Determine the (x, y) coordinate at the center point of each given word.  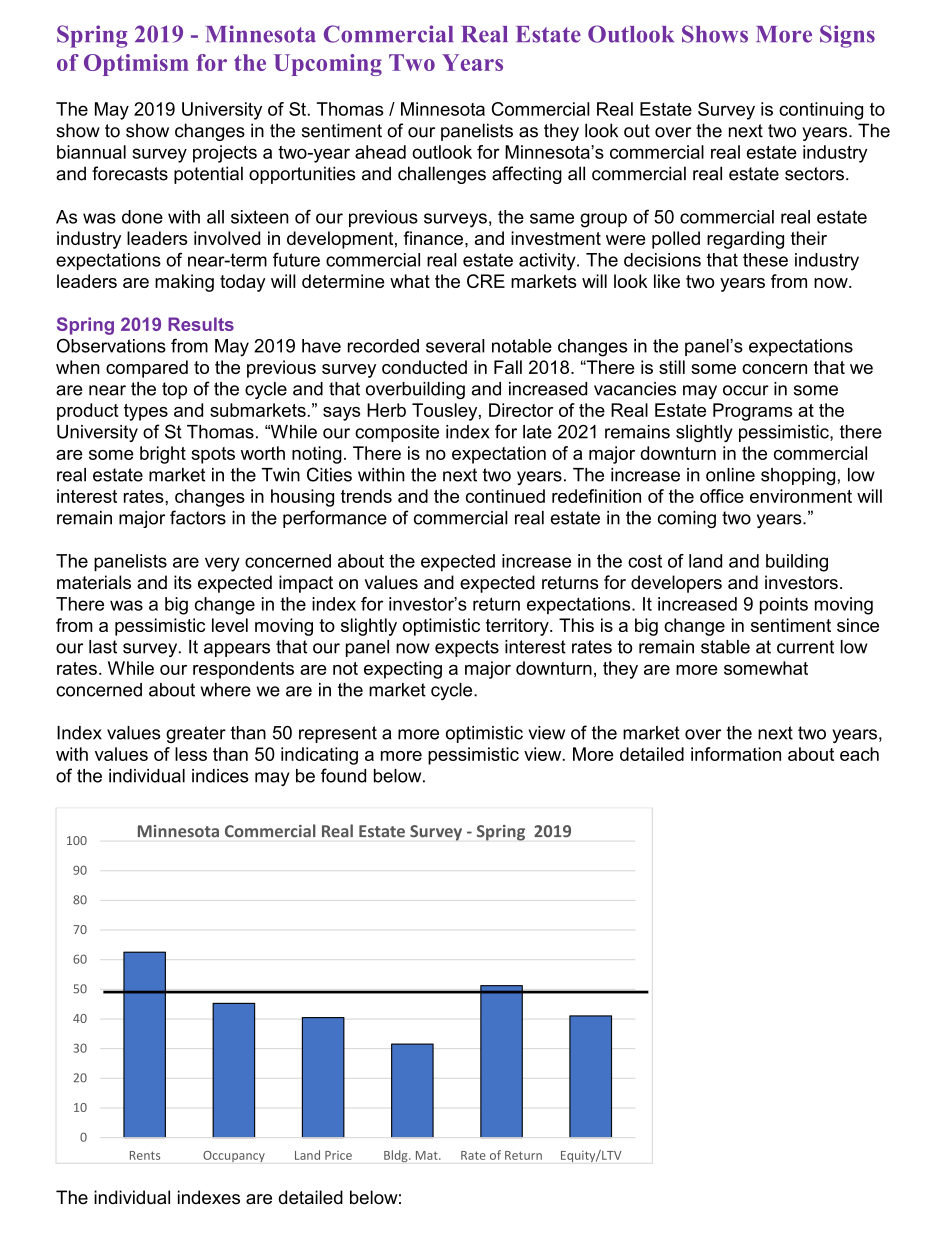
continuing (821, 111)
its (183, 582)
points (784, 606)
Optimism (136, 65)
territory (518, 627)
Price (338, 1155)
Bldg (397, 1156)
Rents (145, 1155)
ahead (380, 152)
